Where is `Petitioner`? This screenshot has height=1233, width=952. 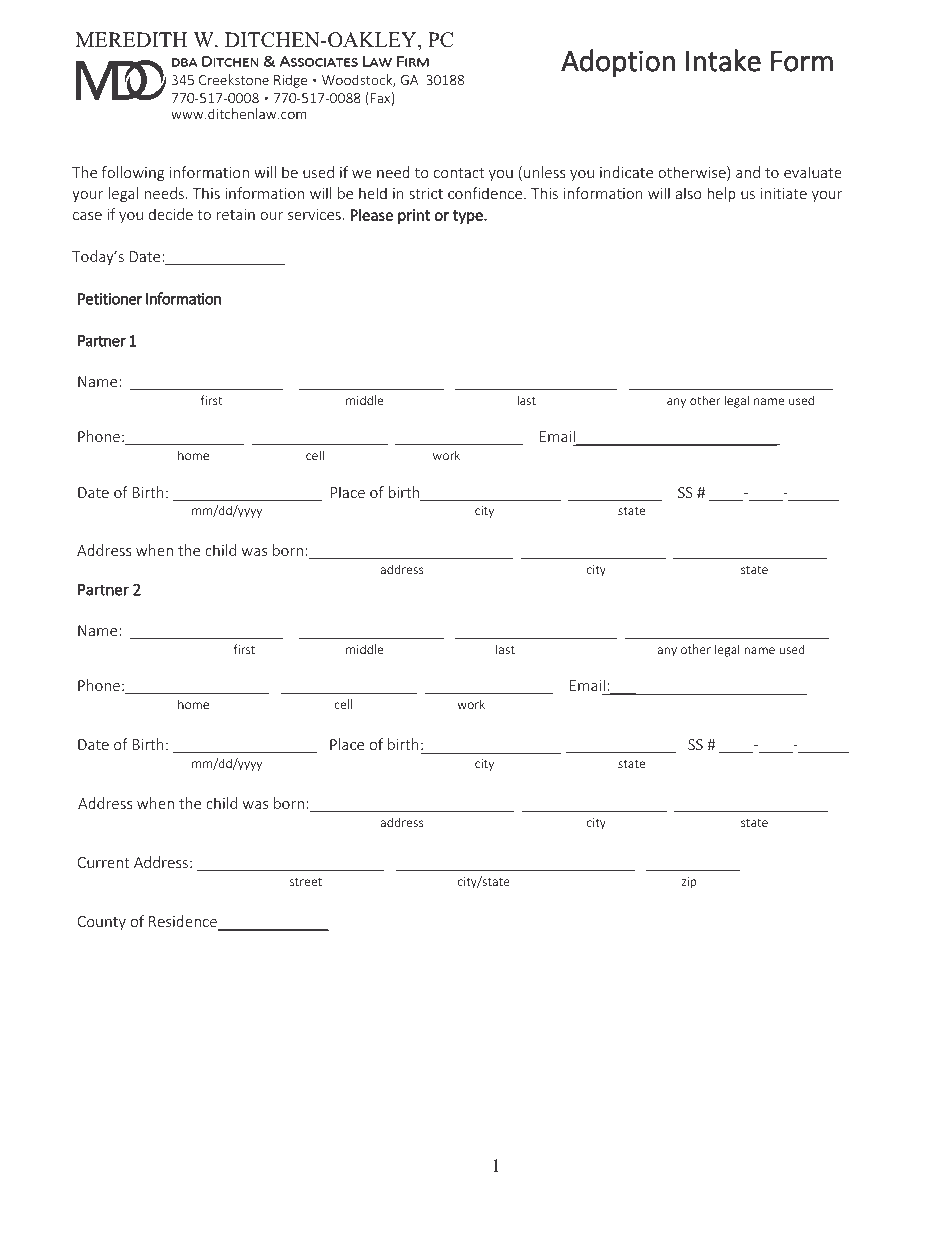
Petitioner is located at coordinates (110, 299).
